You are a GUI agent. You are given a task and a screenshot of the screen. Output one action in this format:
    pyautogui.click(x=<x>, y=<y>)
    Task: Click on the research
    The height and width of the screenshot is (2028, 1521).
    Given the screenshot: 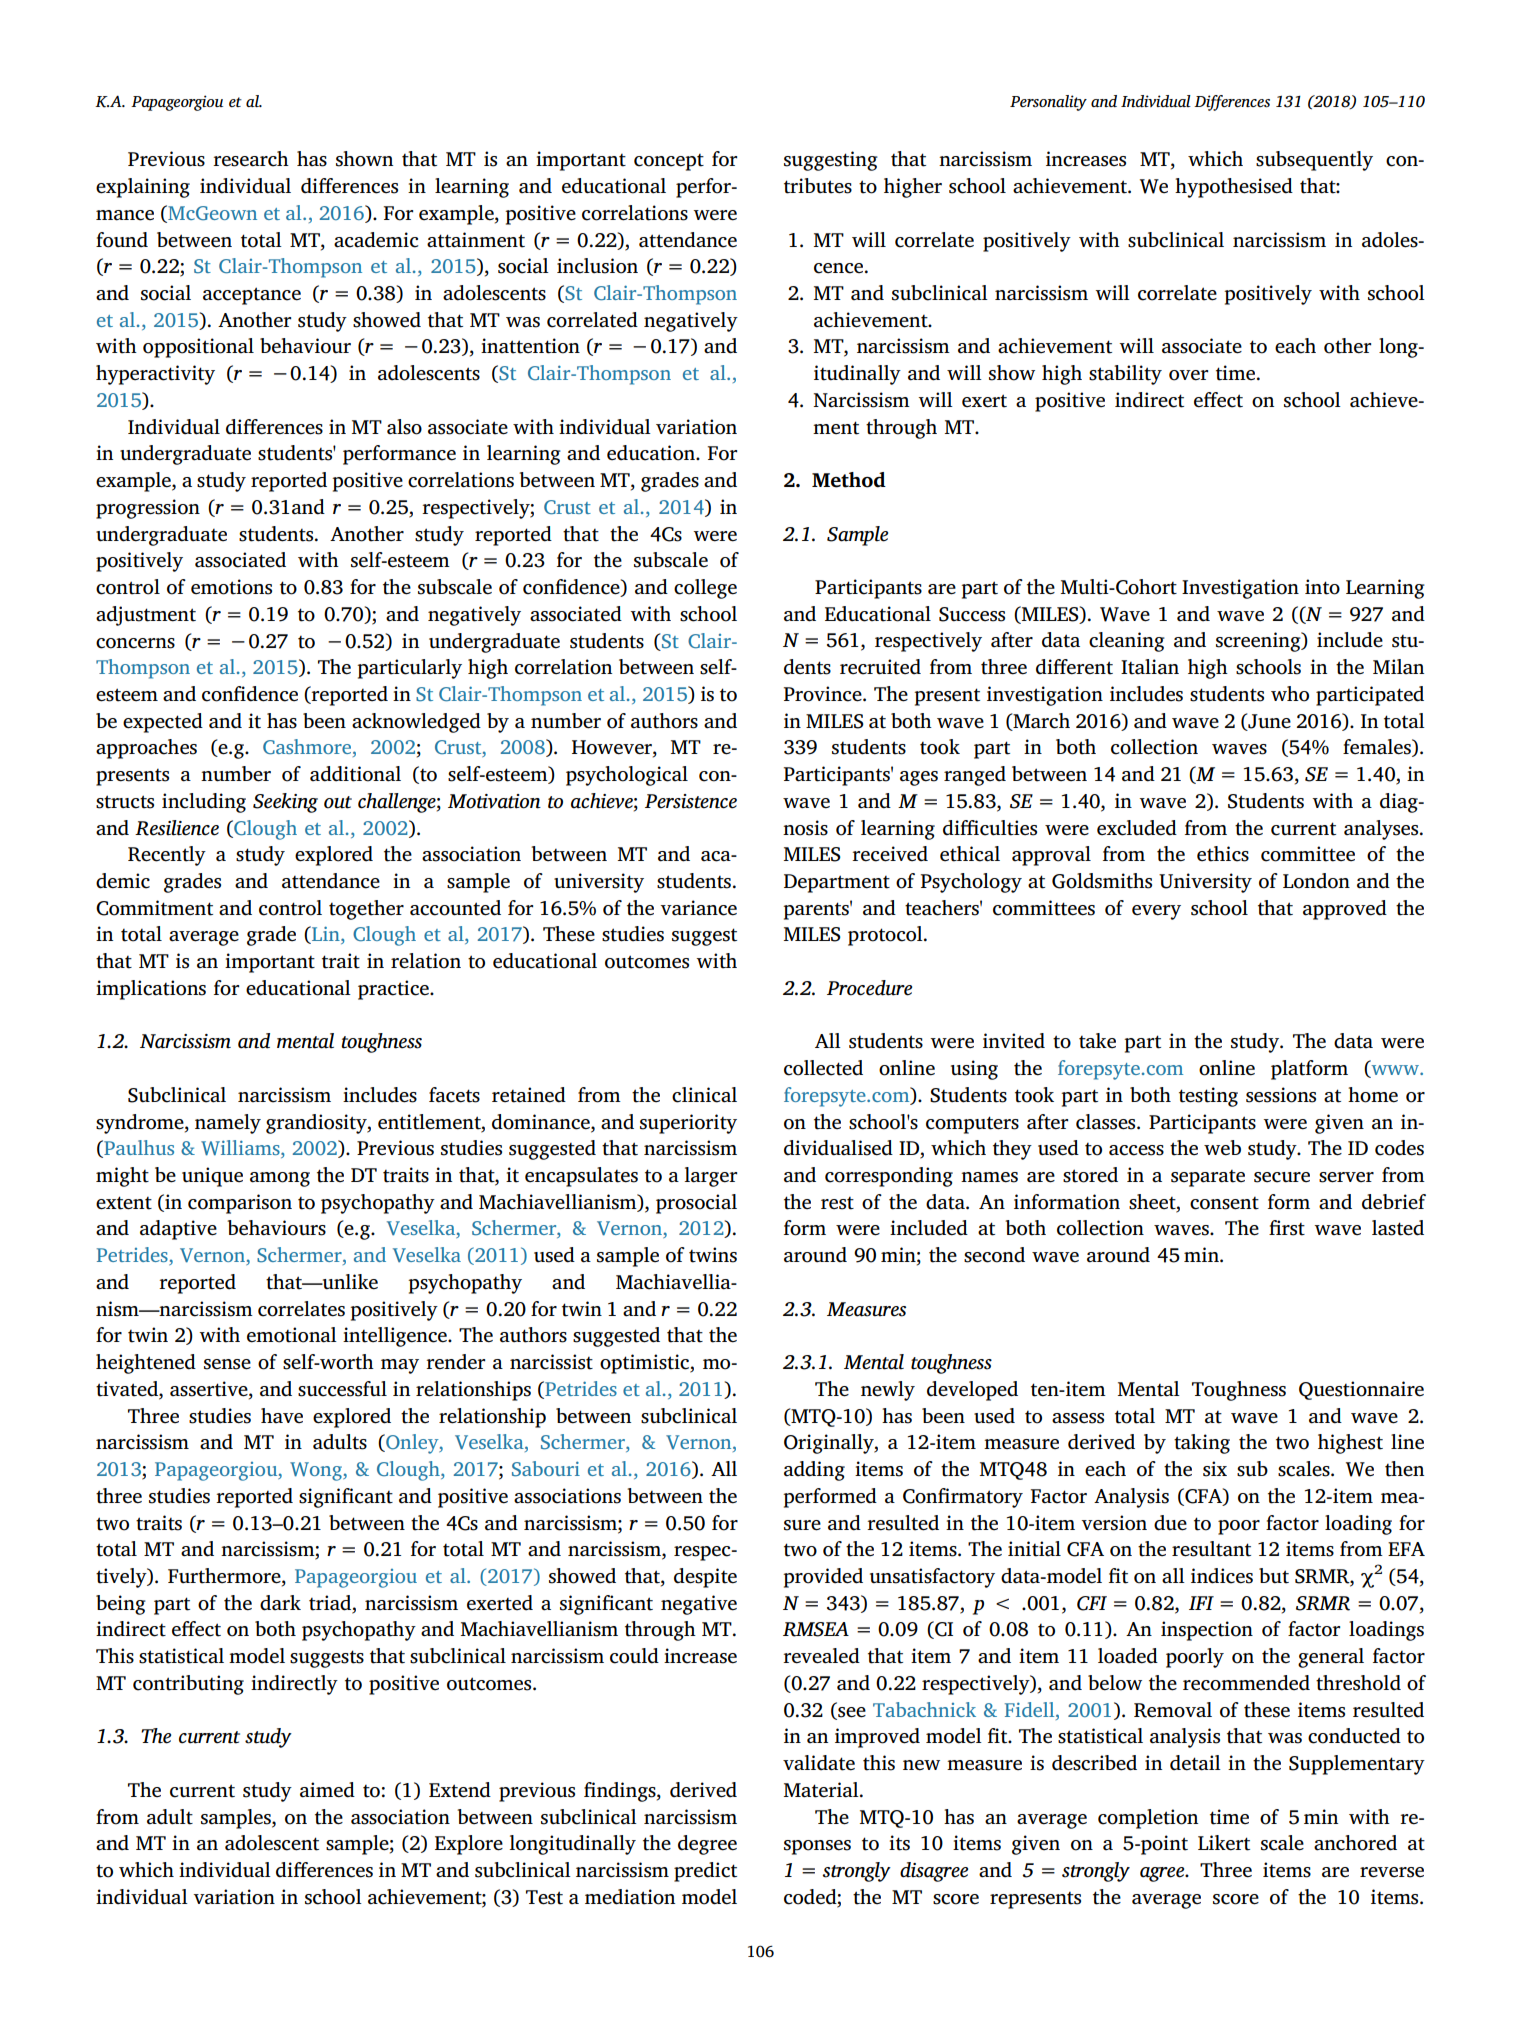 What is the action you would take?
    pyautogui.click(x=251, y=159)
